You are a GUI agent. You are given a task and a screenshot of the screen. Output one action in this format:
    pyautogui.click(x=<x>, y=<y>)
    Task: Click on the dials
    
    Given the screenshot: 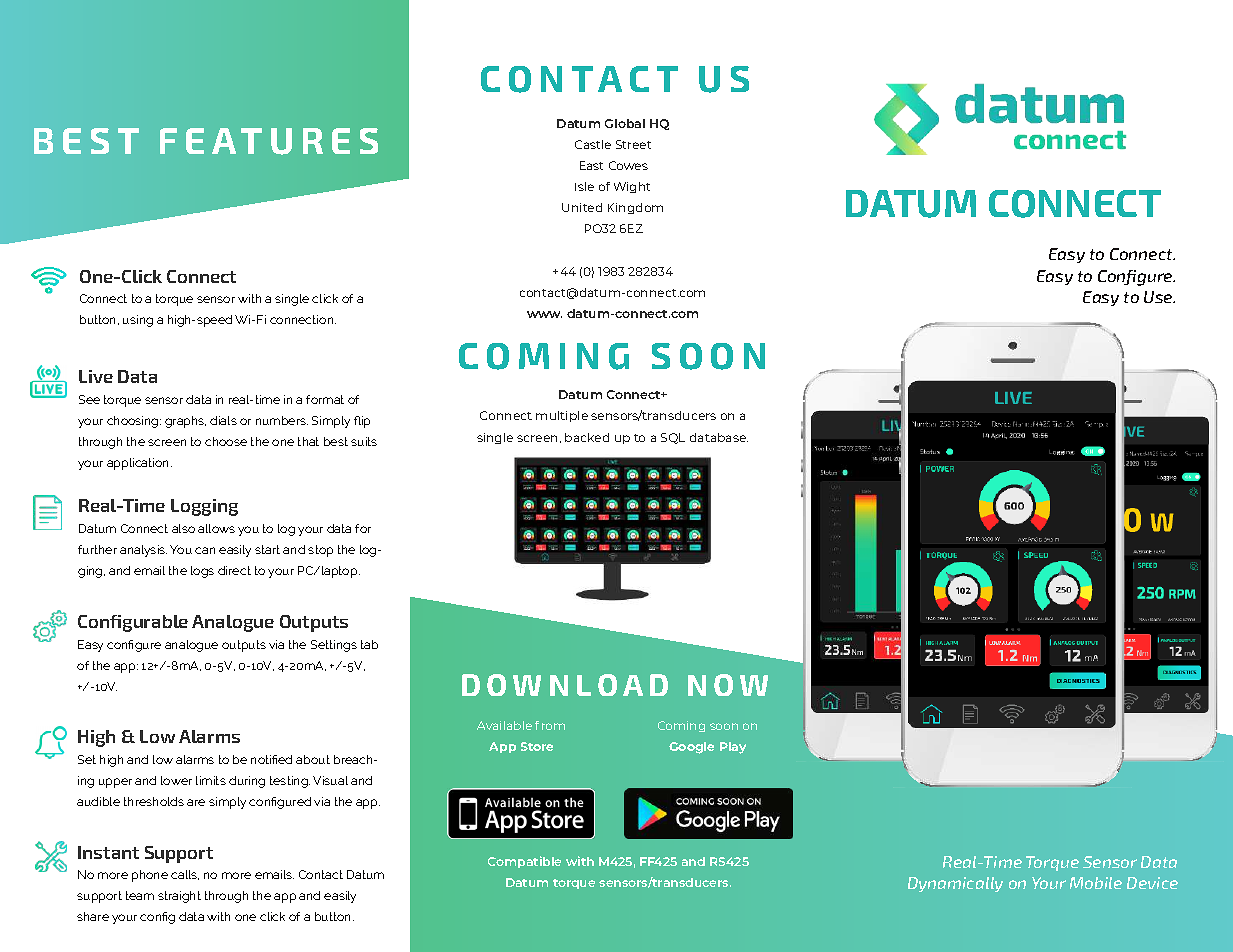 What is the action you would take?
    pyautogui.click(x=223, y=420)
